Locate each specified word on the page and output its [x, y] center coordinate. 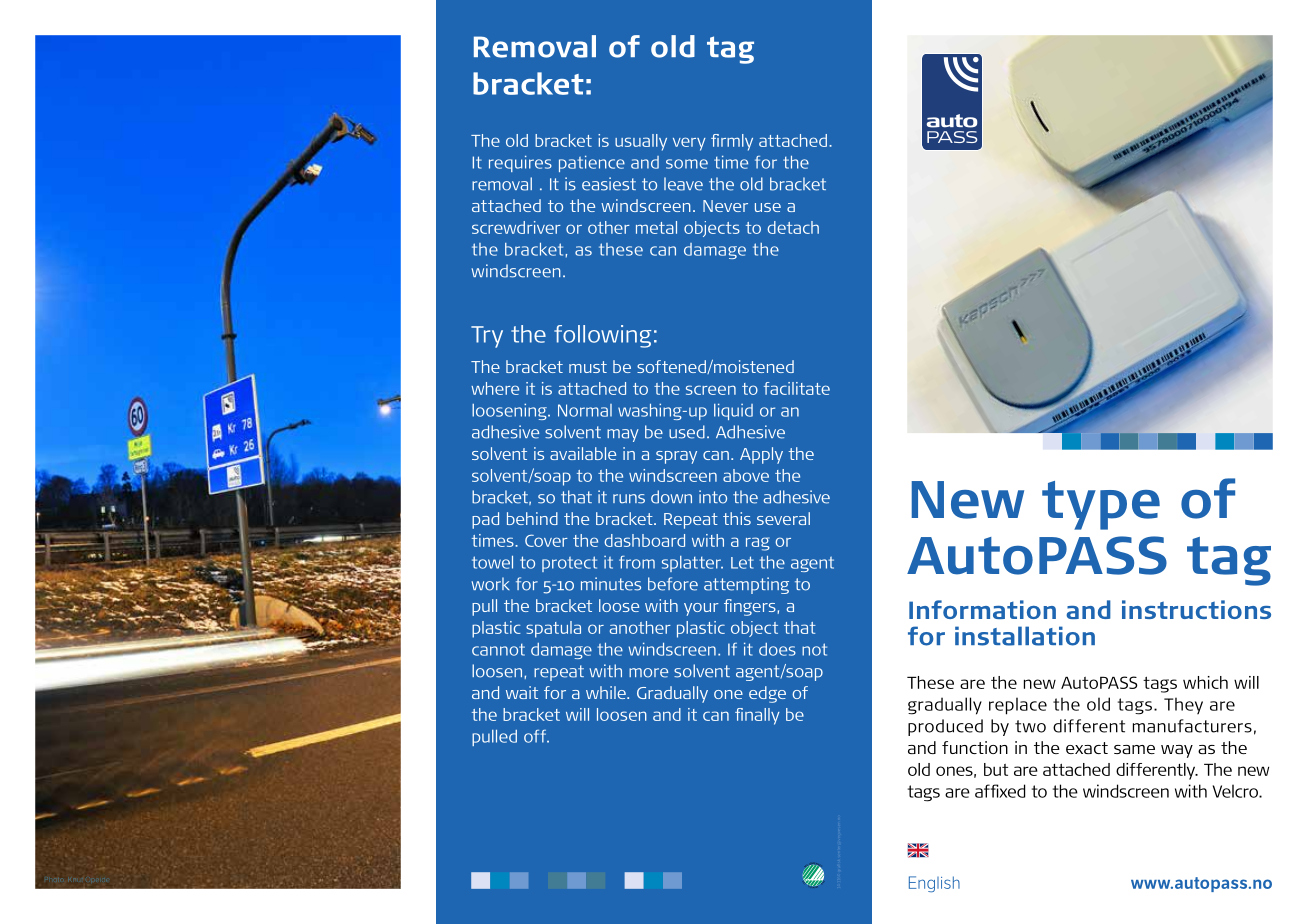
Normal [585, 410]
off [536, 736]
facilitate [797, 388]
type [1101, 505]
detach [793, 227]
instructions [1196, 609]
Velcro [1236, 791]
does [777, 649]
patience [592, 163]
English [934, 884]
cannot [498, 650]
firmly [732, 142]
